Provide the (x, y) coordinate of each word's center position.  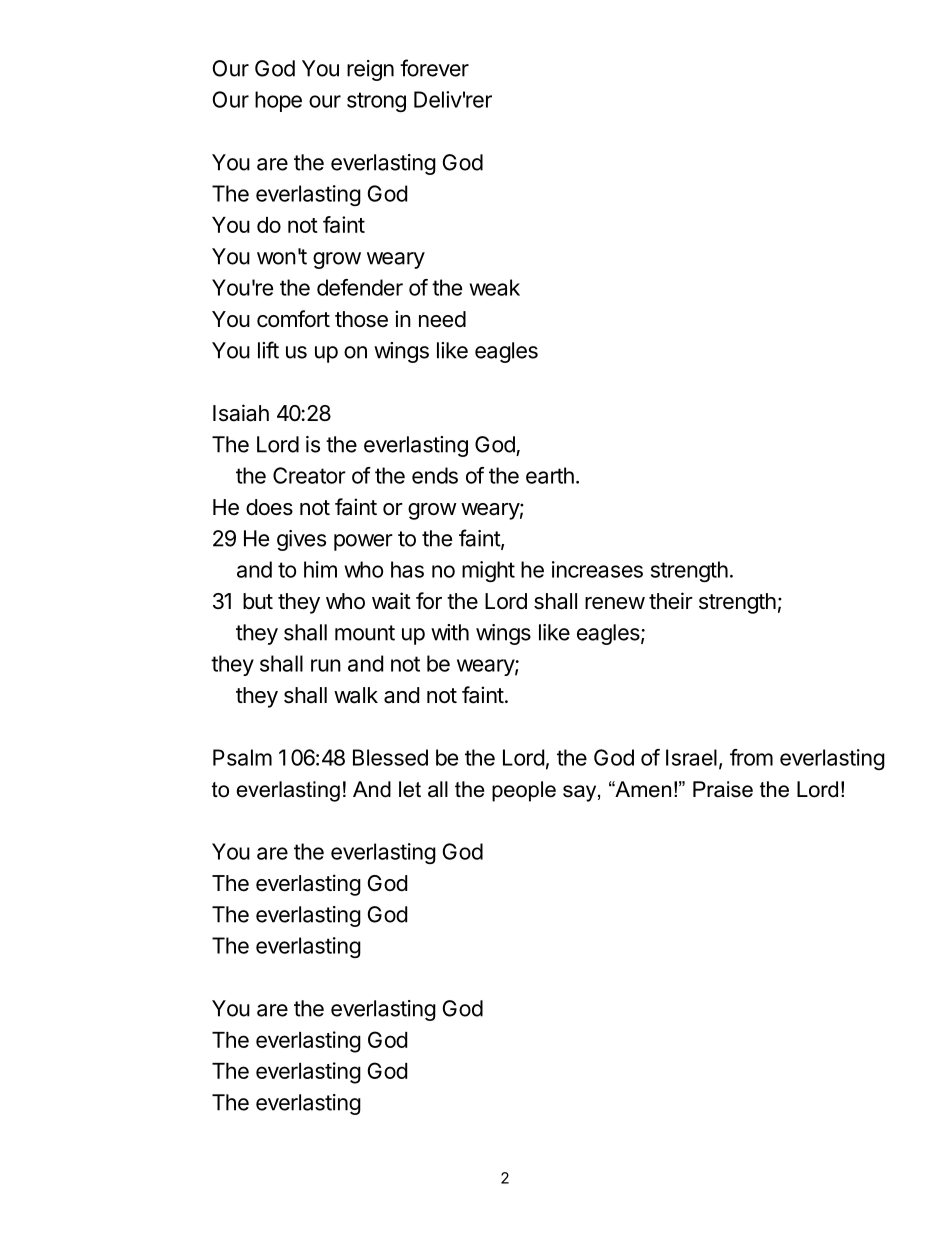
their (671, 601)
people (524, 791)
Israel (691, 757)
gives (301, 540)
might (488, 571)
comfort (293, 319)
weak (494, 287)
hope (278, 101)
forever (434, 68)
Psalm (242, 757)
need (442, 319)
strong (376, 102)
